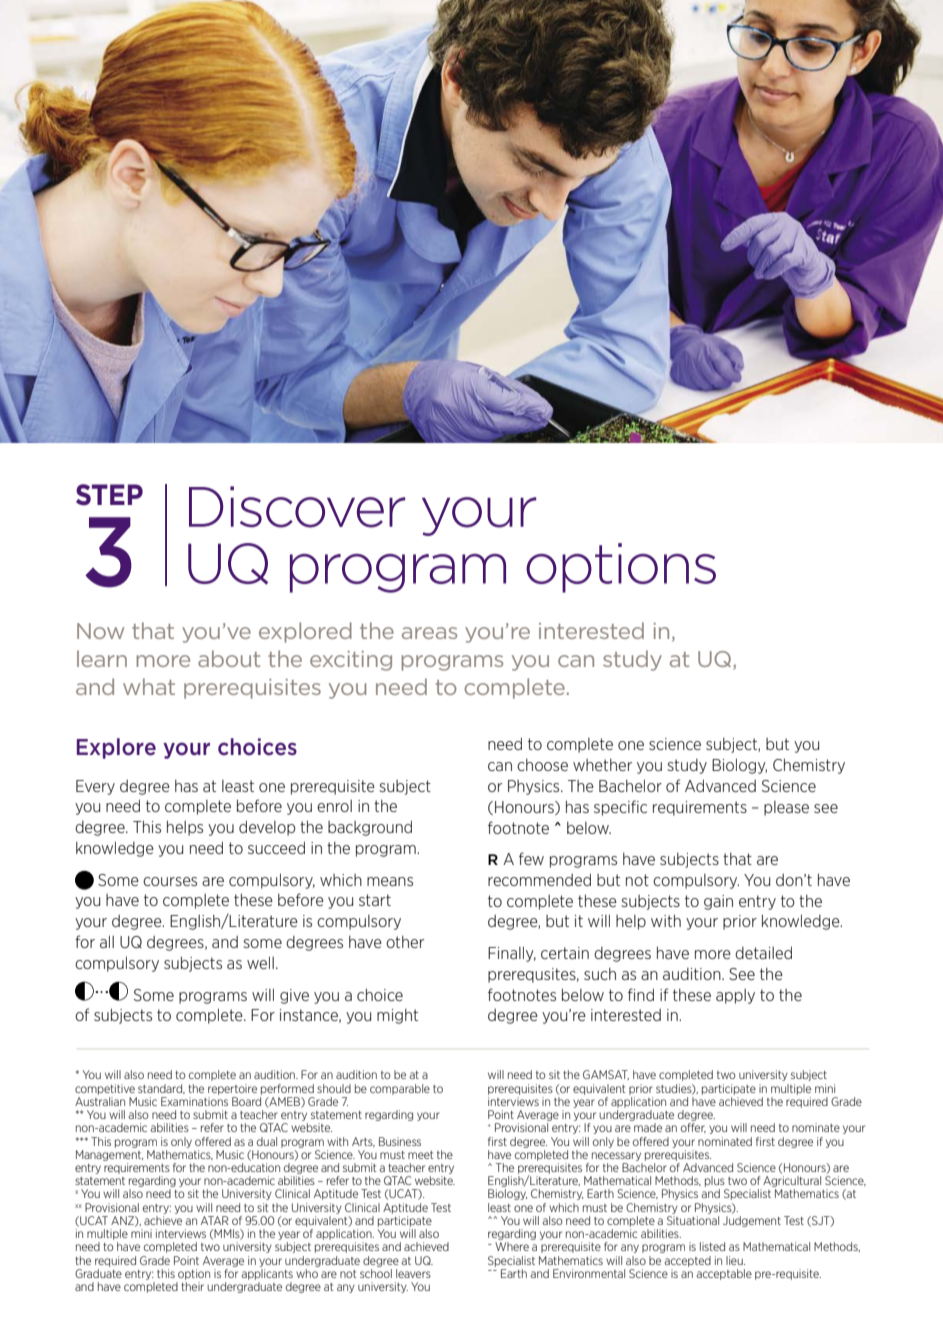  Describe the element at coordinates (192, 1286) in the image. I see `their` at that location.
